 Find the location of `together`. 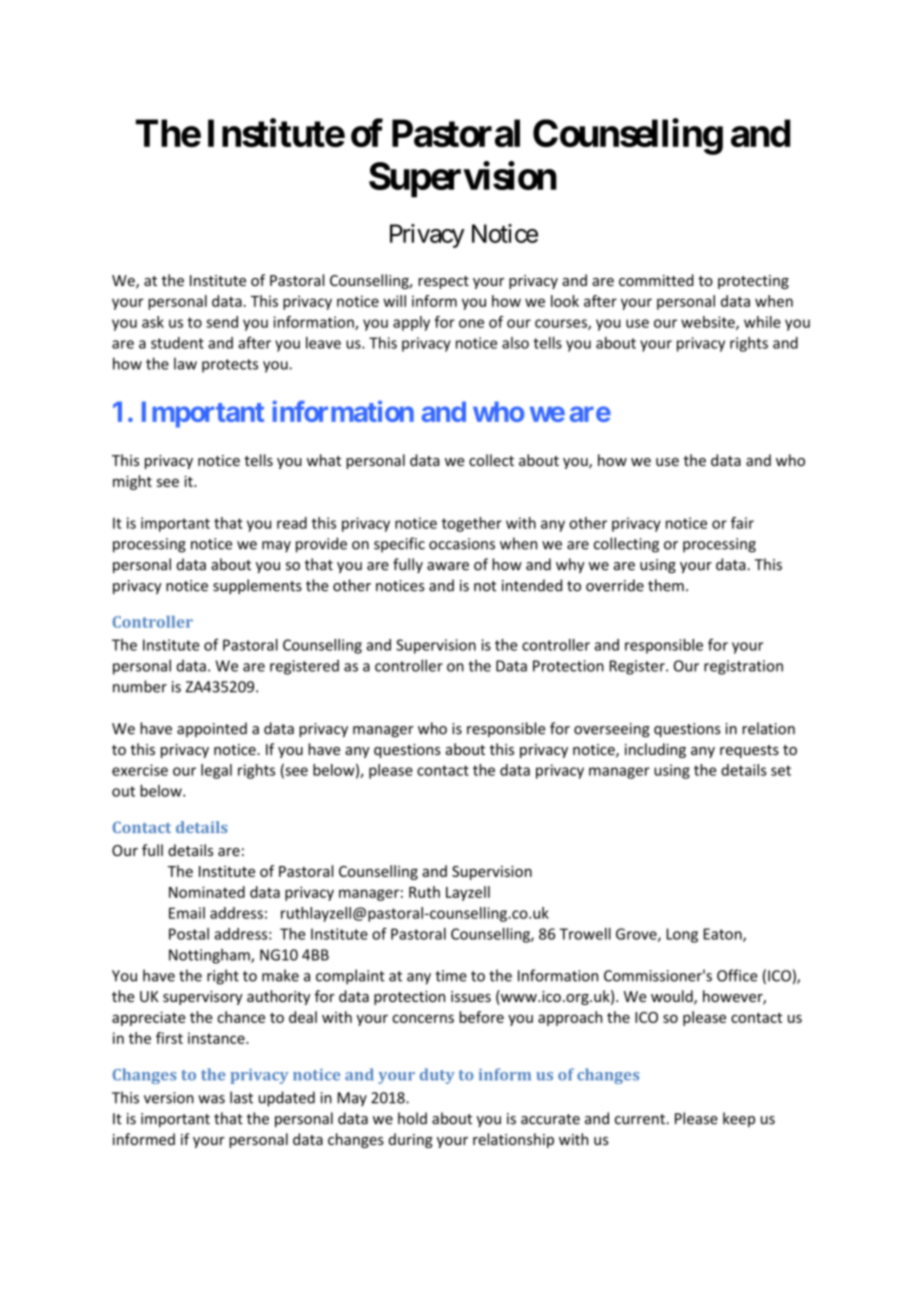

together is located at coordinates (472, 524).
